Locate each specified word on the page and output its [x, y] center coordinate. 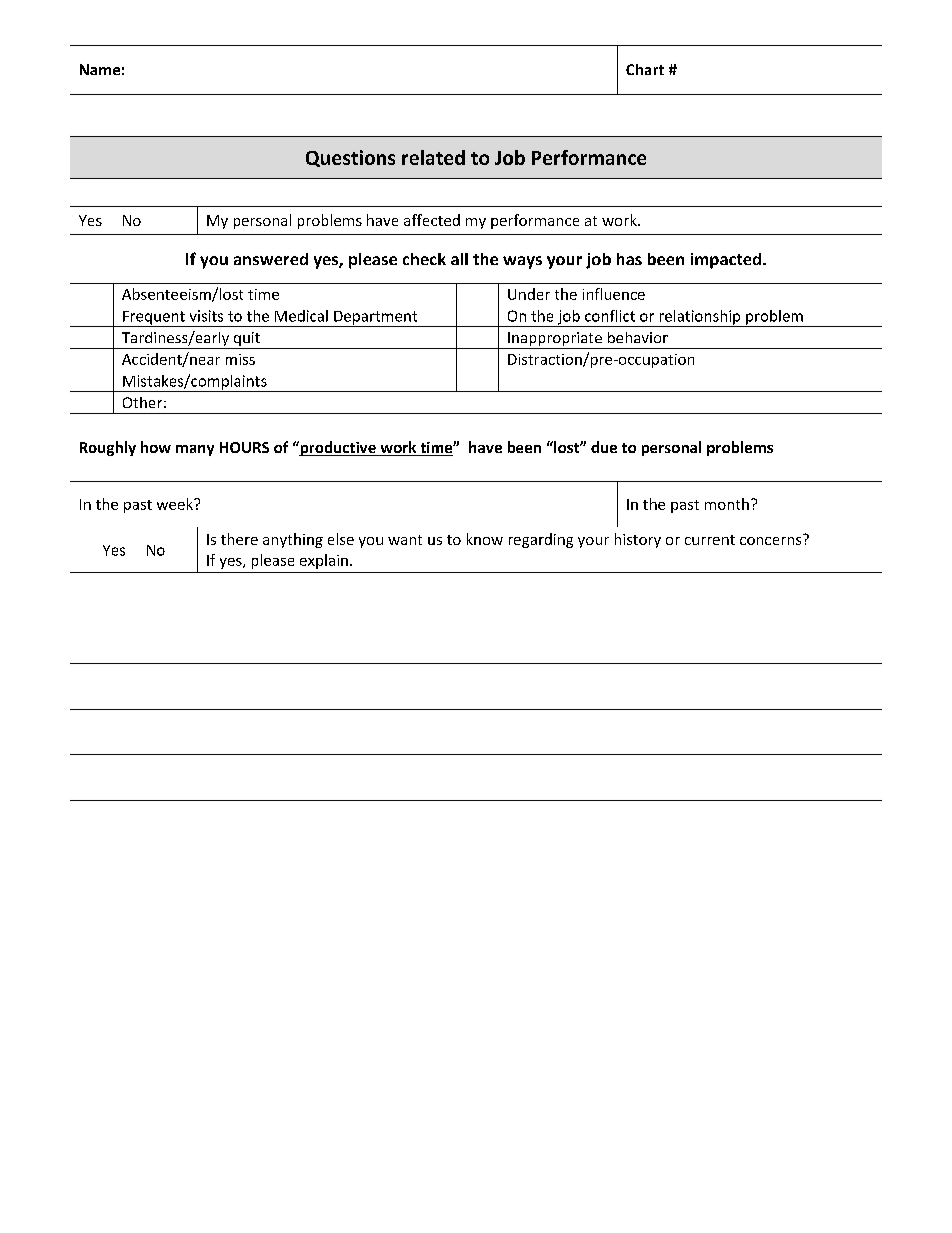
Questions [350, 158]
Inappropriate [555, 340]
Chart [645, 69]
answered [271, 259]
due [604, 447]
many [195, 450]
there [239, 539]
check [424, 259]
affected [432, 220]
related [433, 157]
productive [338, 448]
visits [206, 316]
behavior [638, 337]
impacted [726, 261]
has [629, 259]
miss [240, 359]
